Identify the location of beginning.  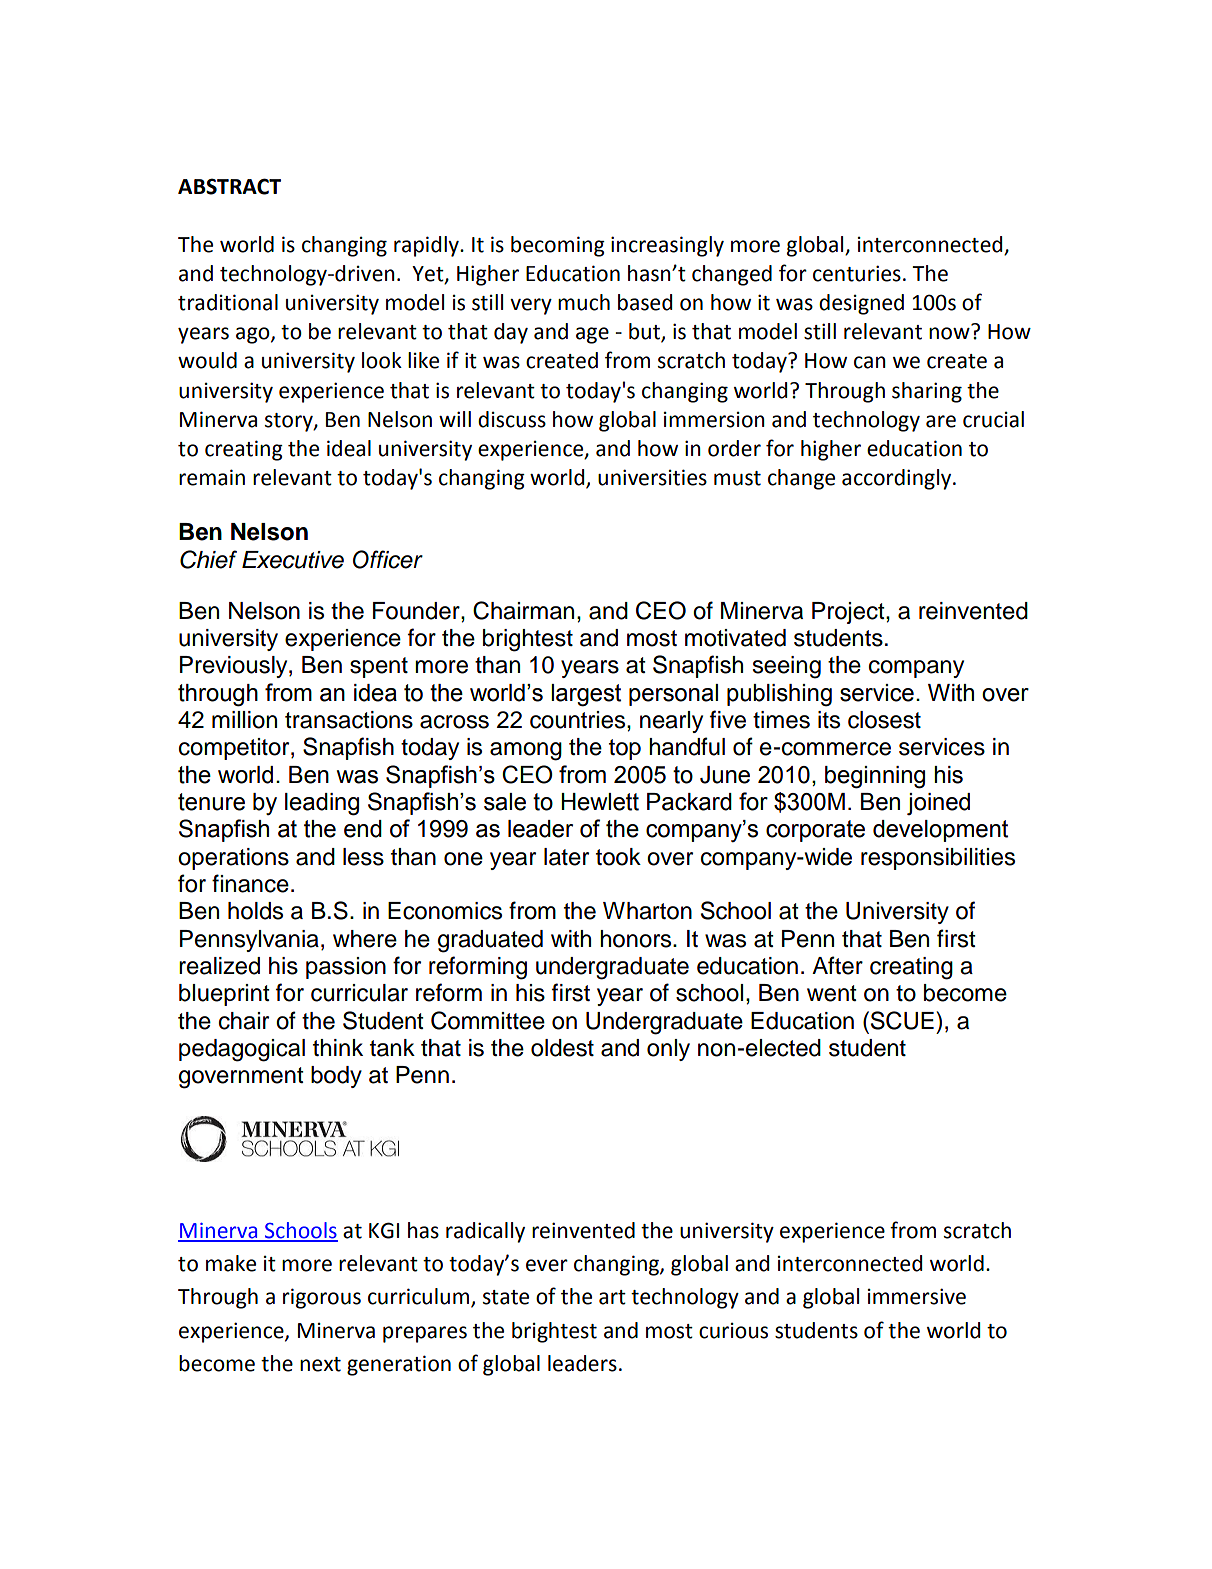
(875, 777).
